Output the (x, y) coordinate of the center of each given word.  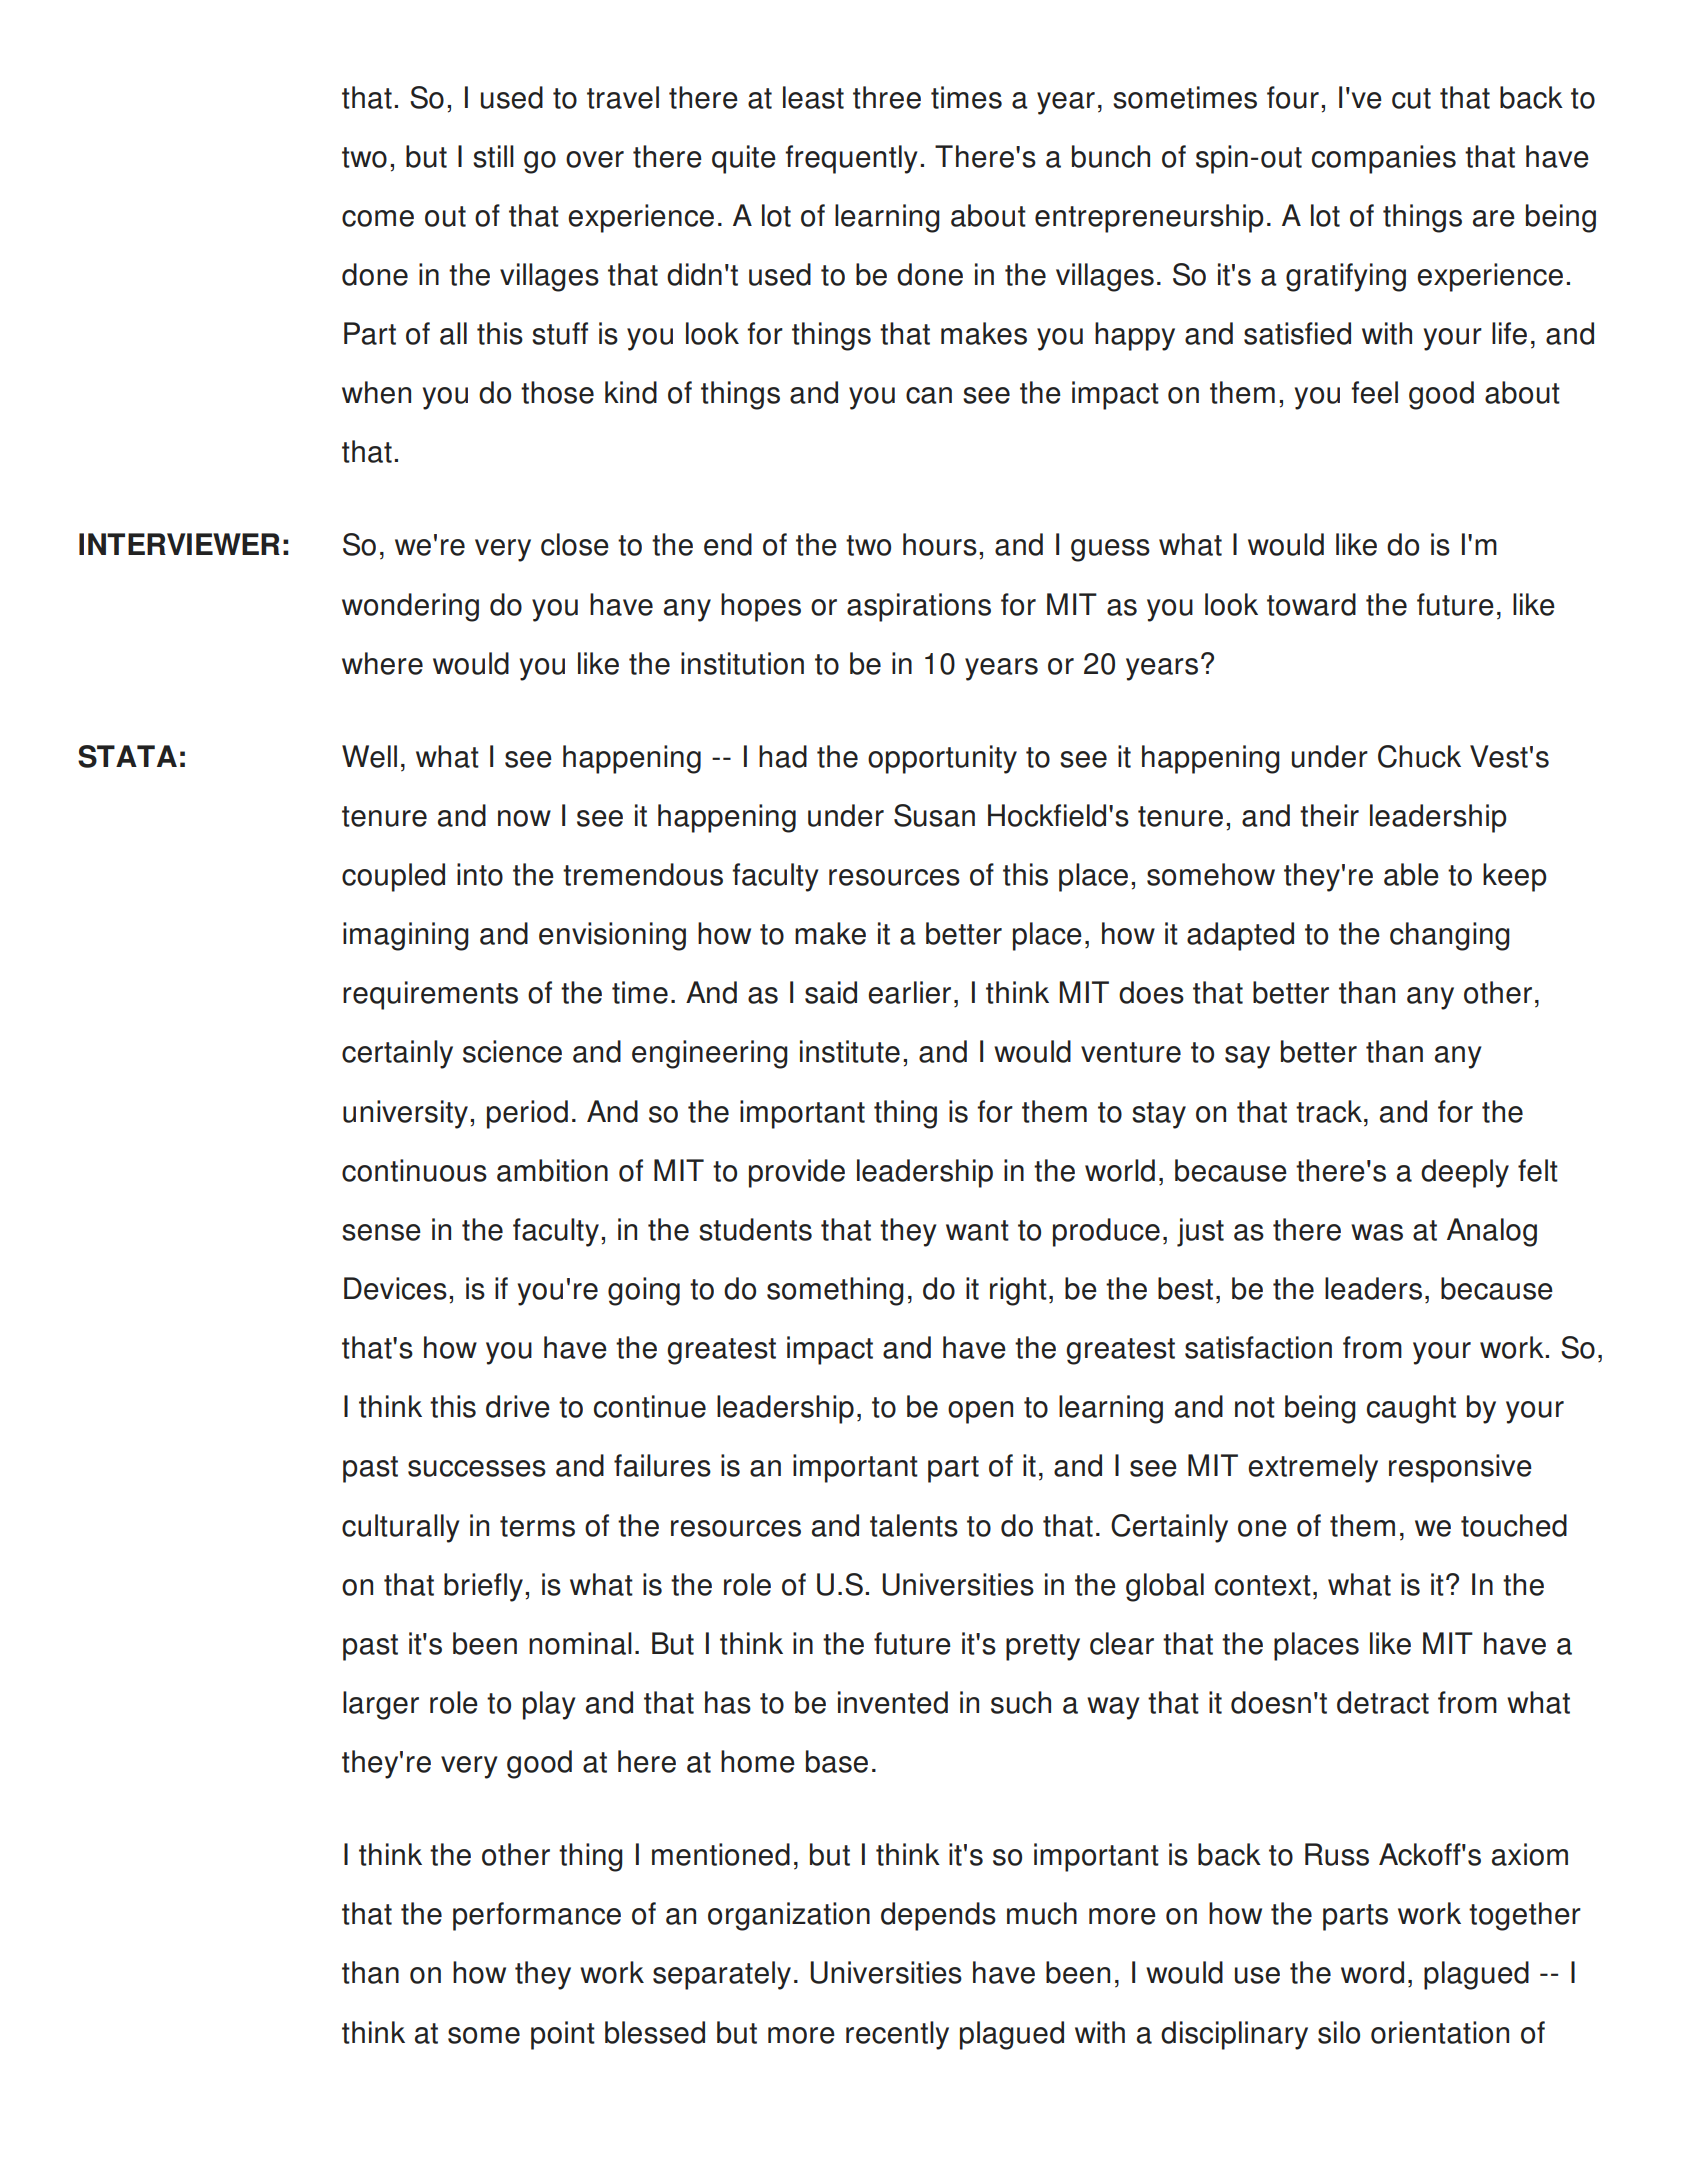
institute (850, 1051)
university (405, 1114)
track (1329, 1111)
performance (537, 1916)
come (378, 218)
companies (1384, 159)
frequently (851, 159)
